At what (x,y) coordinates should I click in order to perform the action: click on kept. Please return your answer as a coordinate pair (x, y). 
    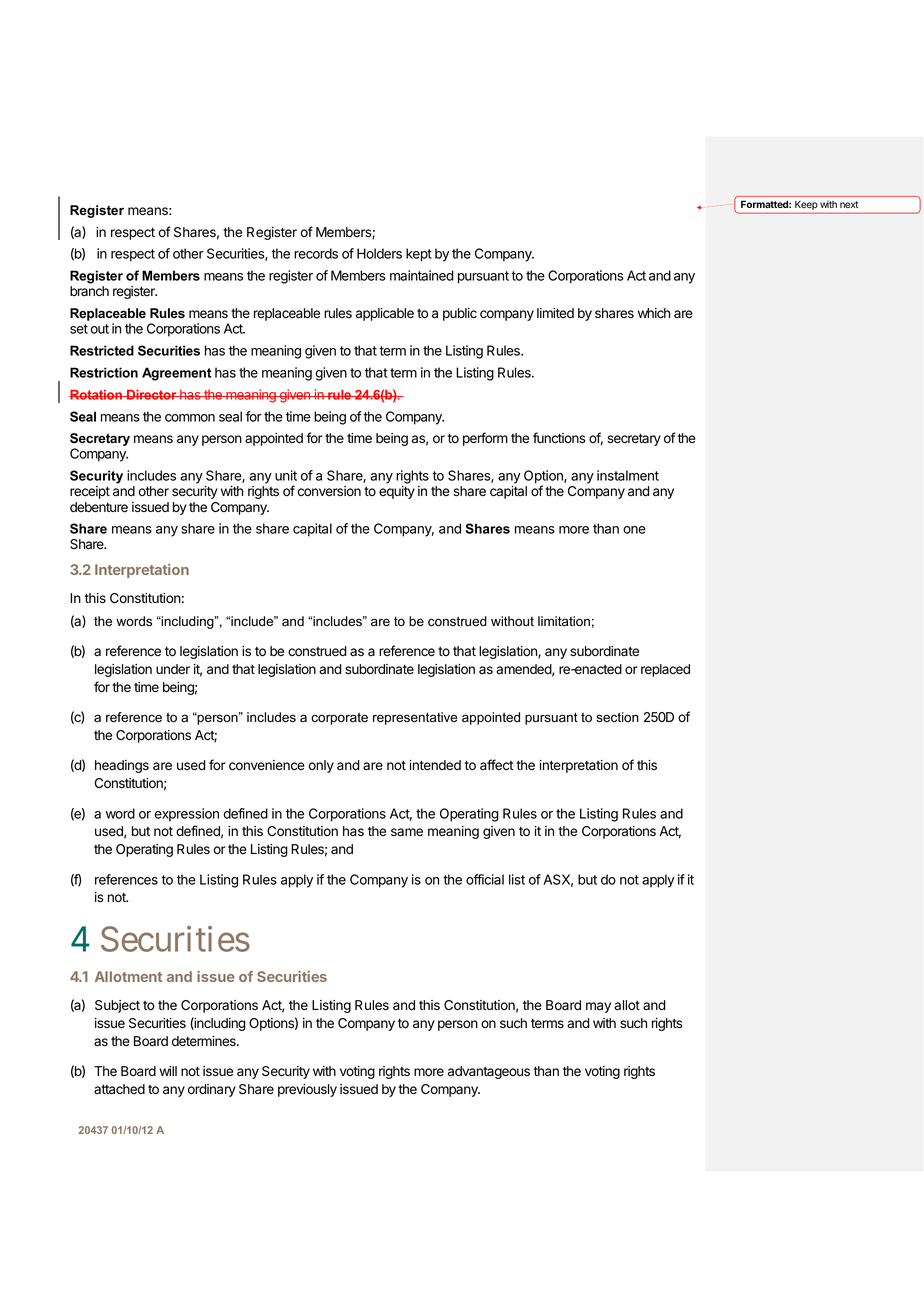
    Looking at the image, I should click on (419, 255).
